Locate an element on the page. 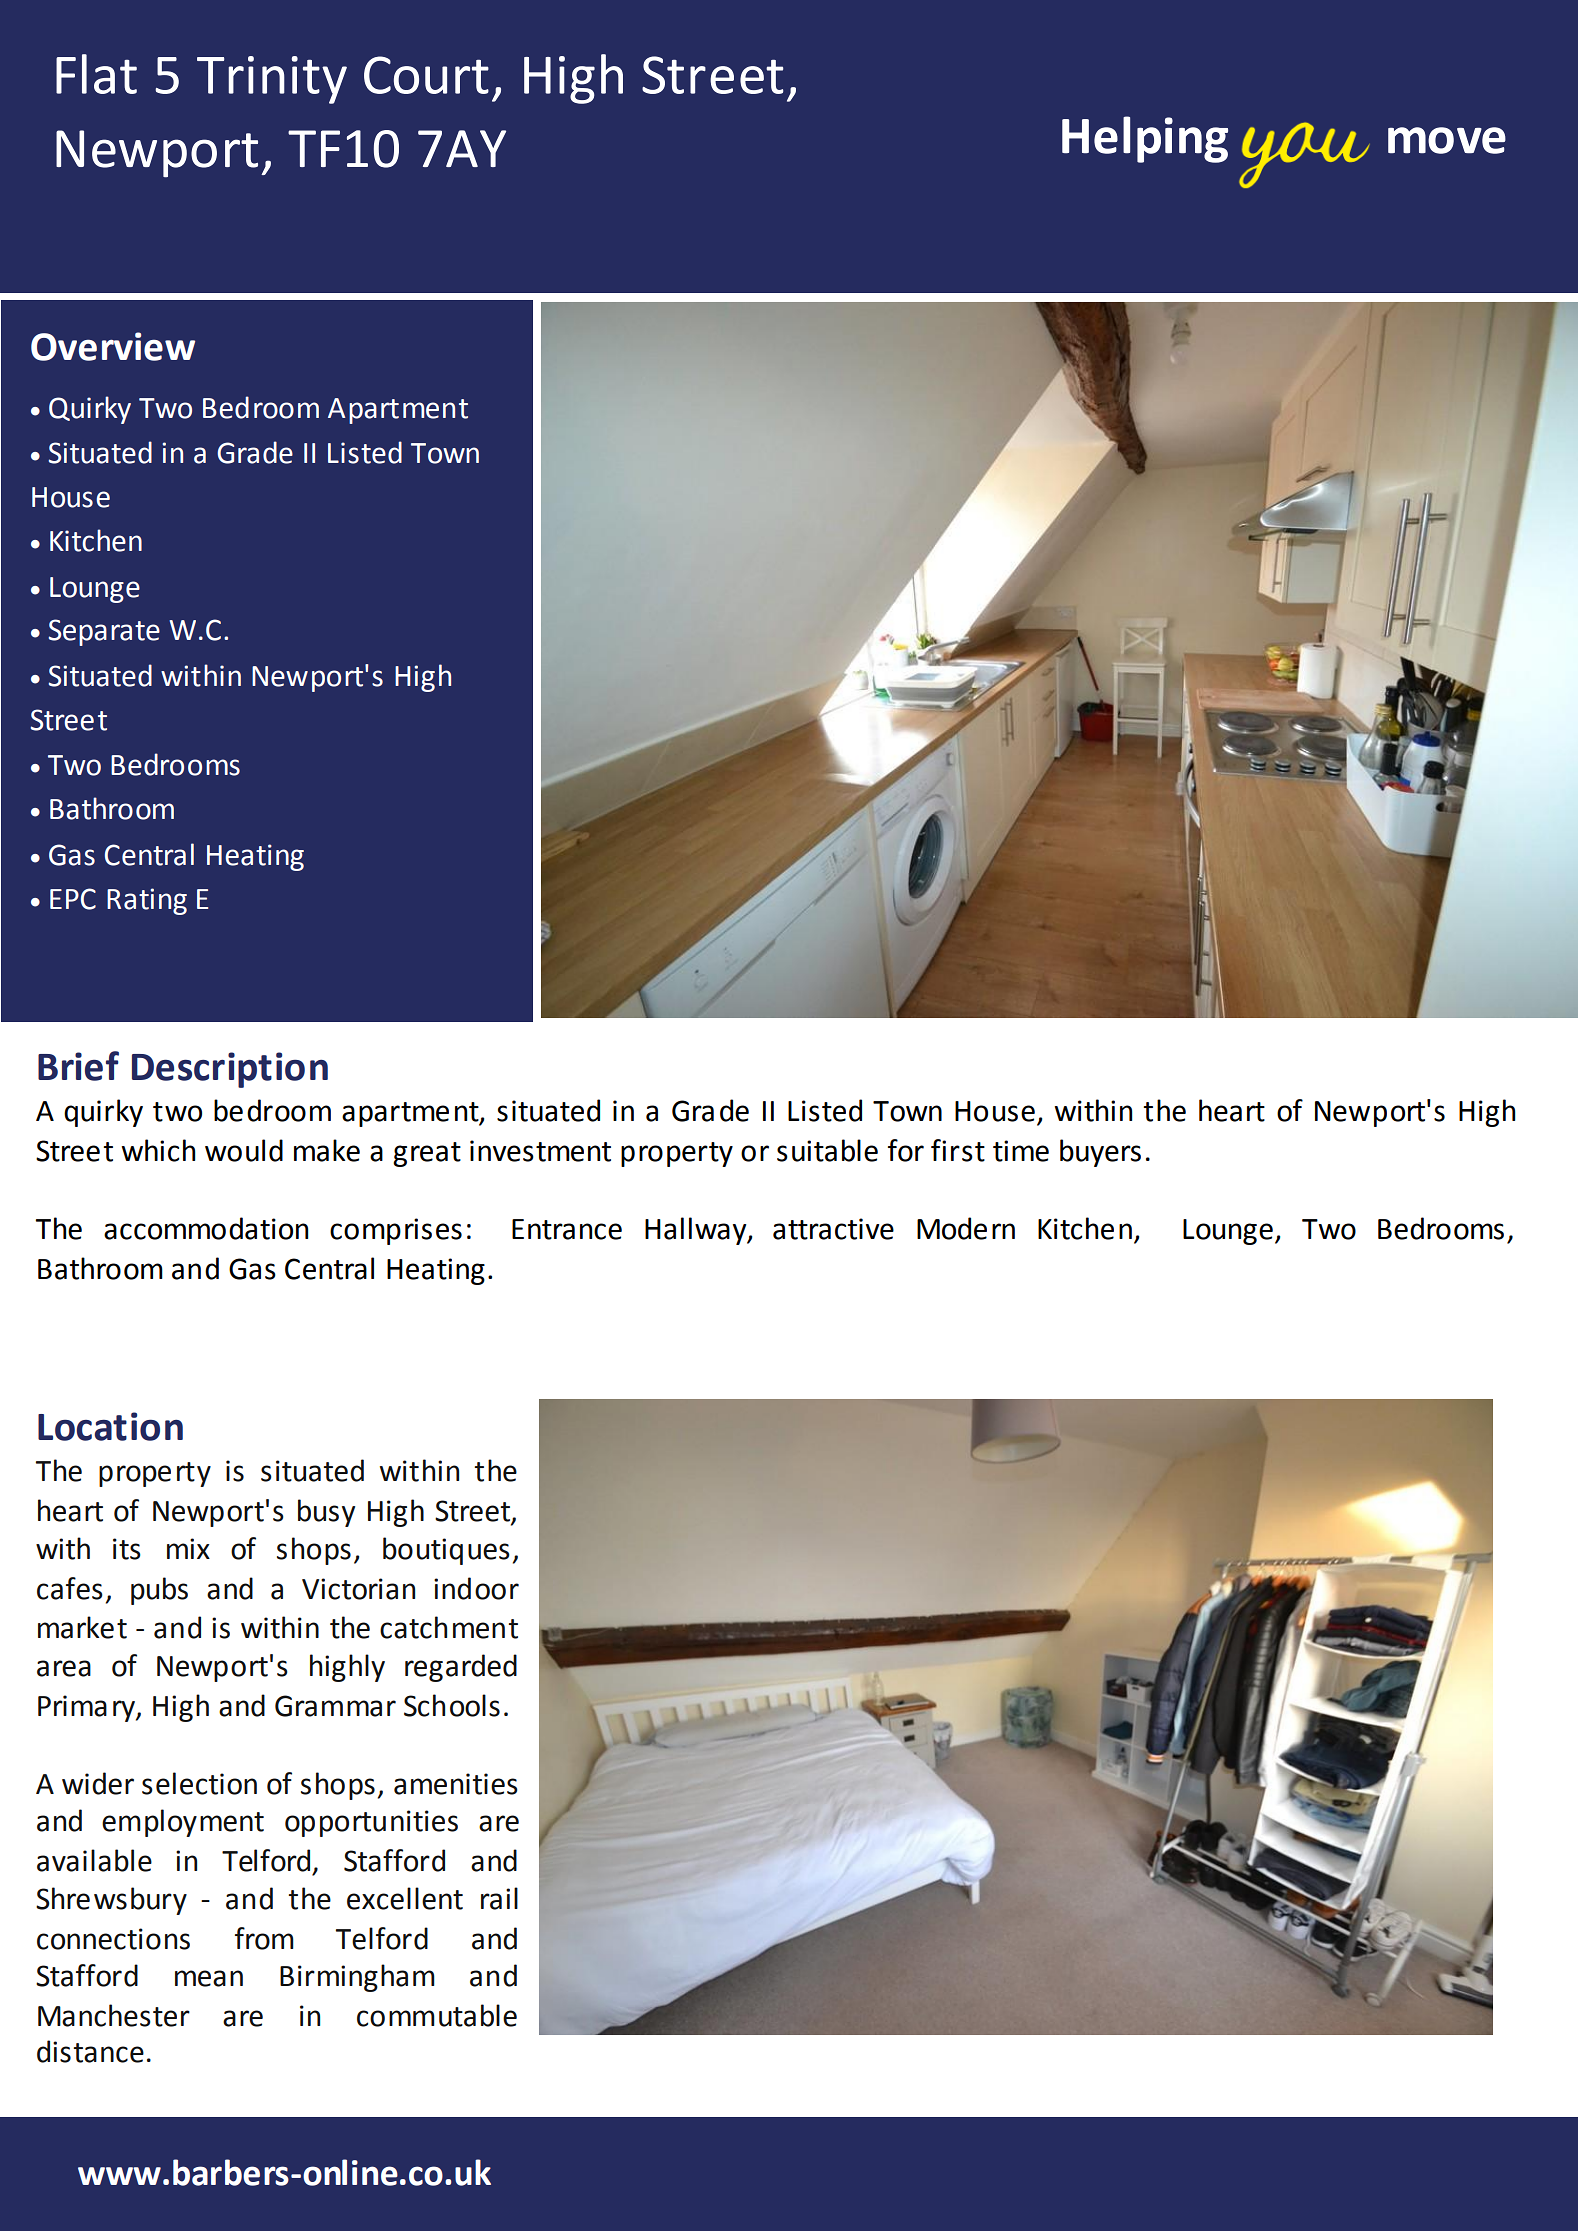 The height and width of the document is (2231, 1578). suitable is located at coordinates (827, 1150).
